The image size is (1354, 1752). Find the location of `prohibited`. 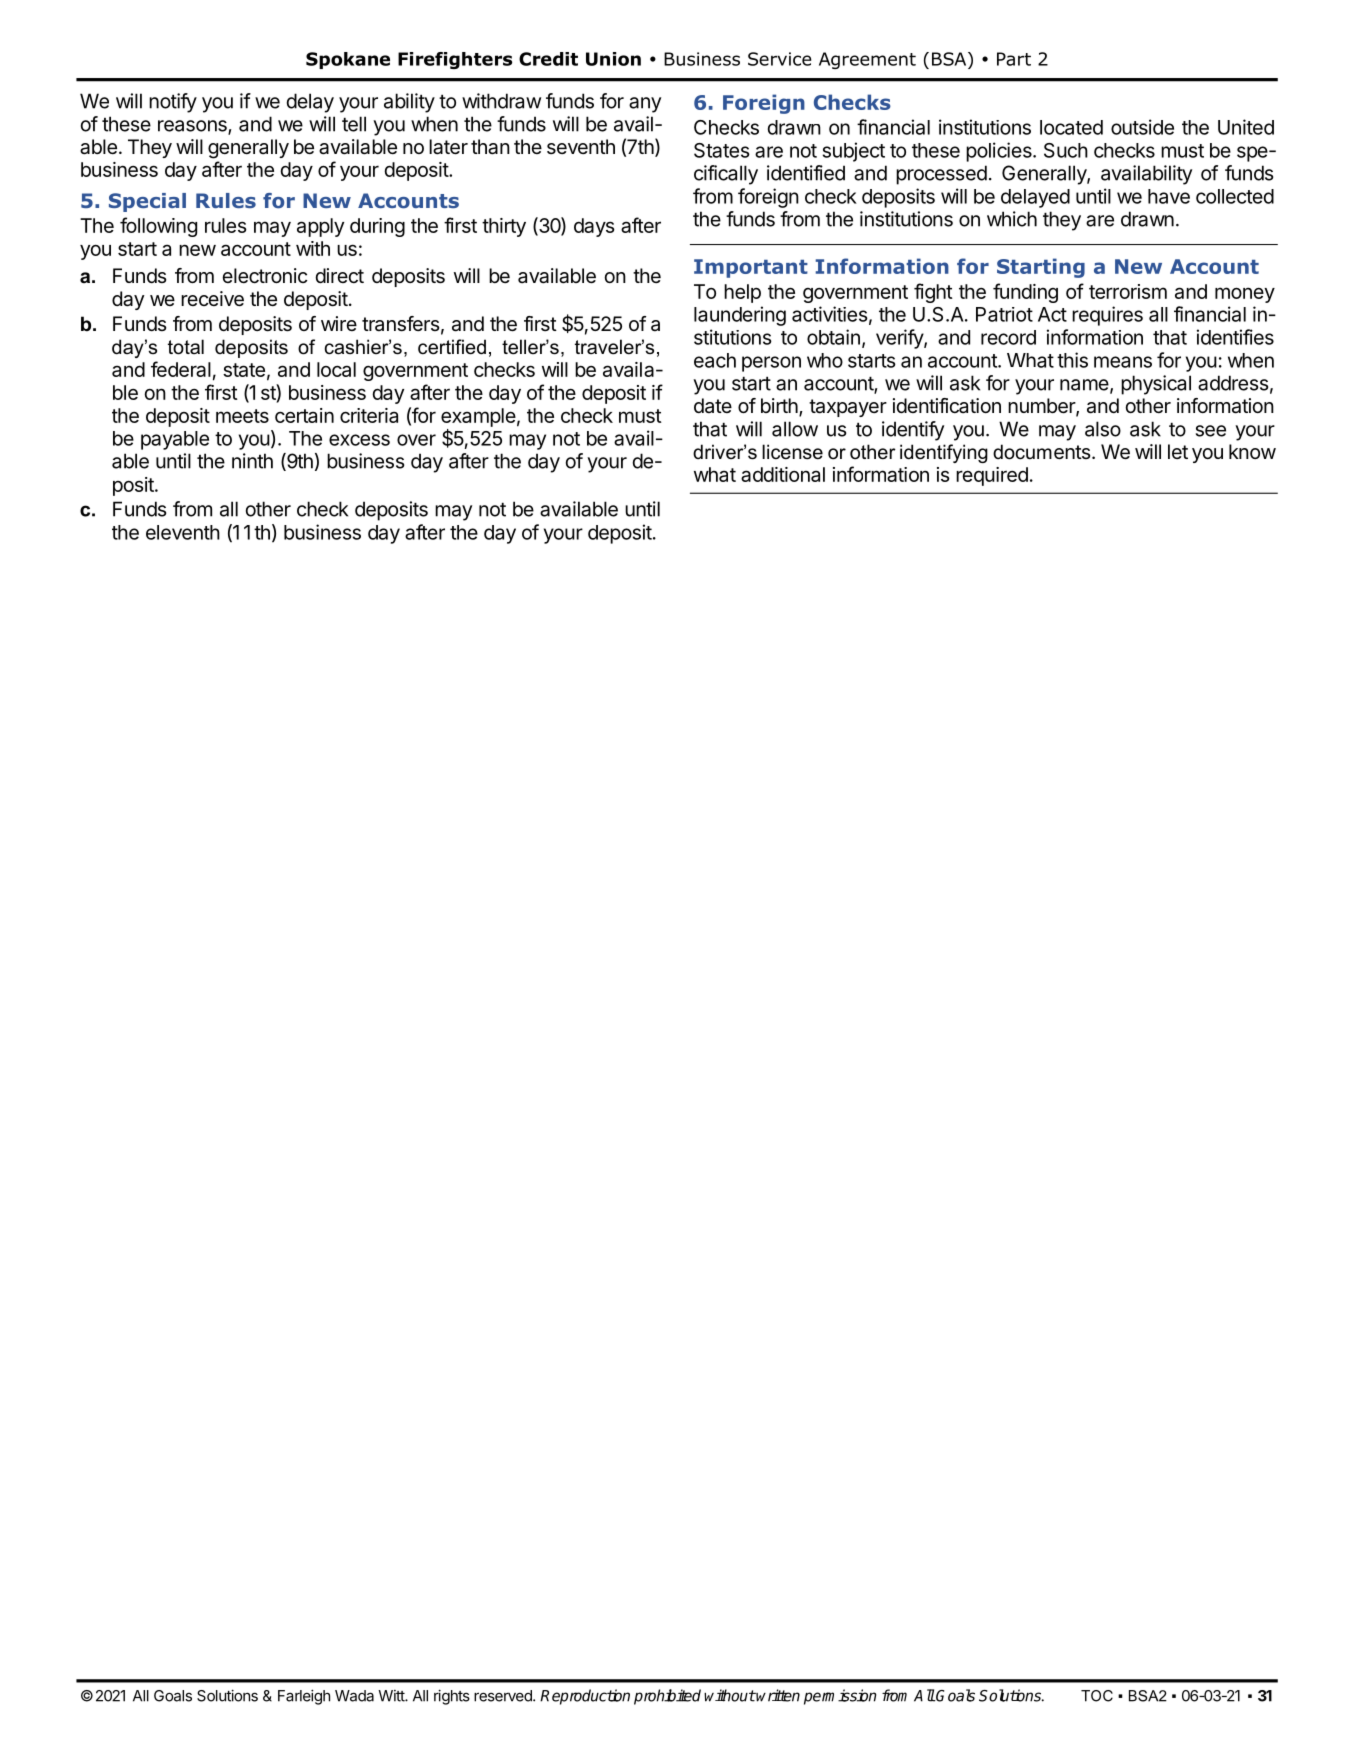

prohibited is located at coordinates (667, 1697).
